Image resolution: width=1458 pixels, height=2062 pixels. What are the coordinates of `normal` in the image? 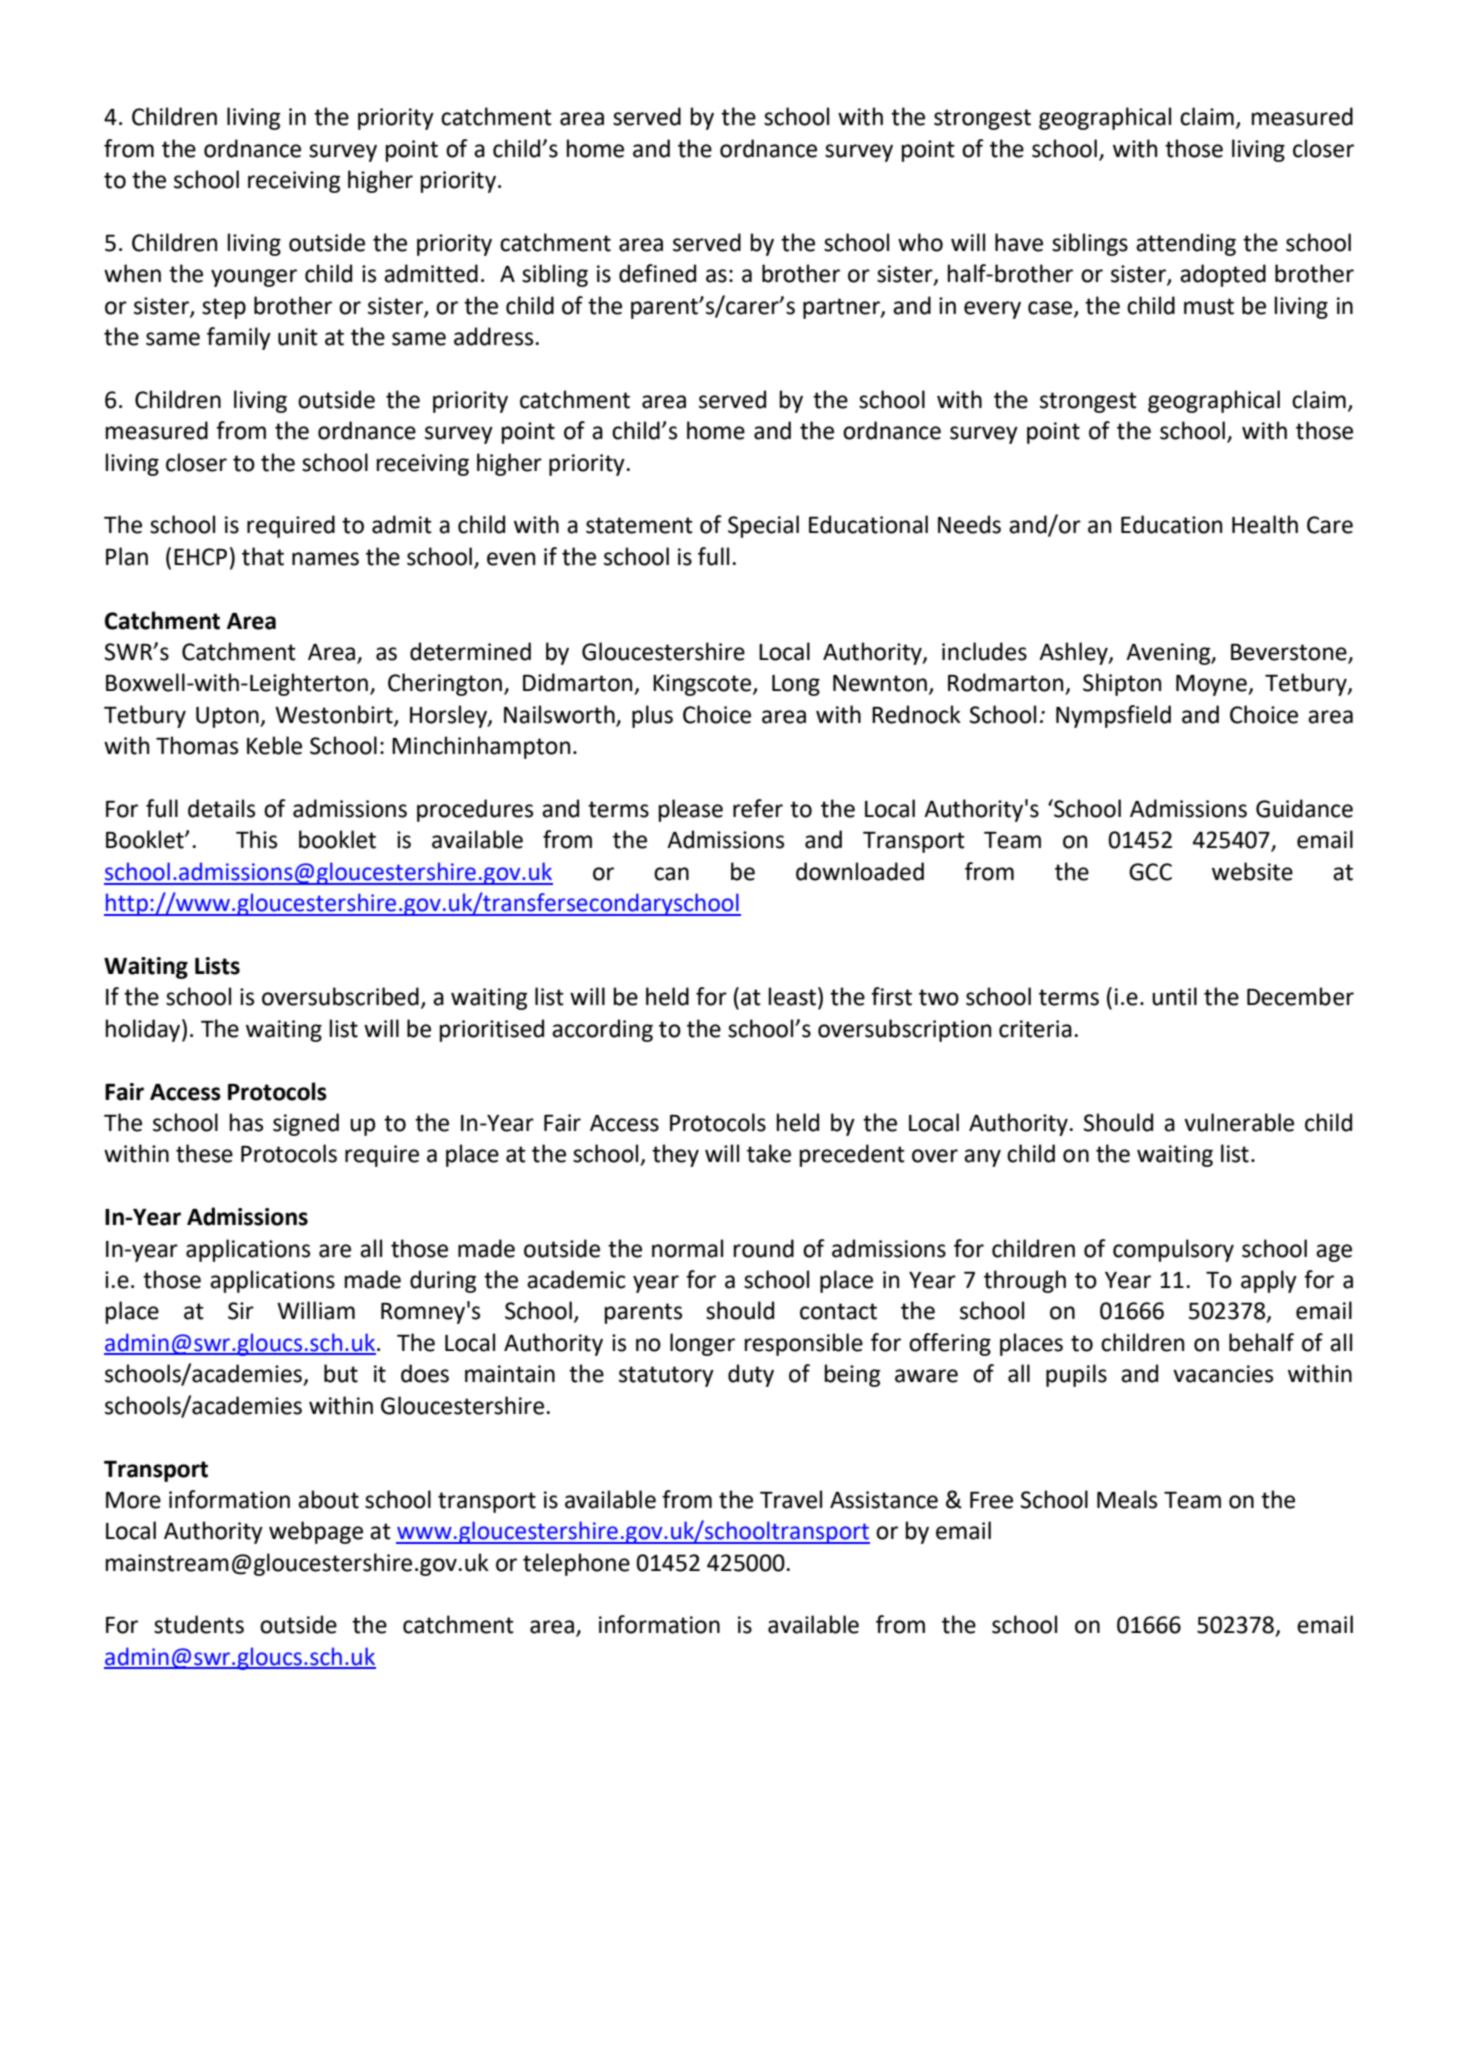 It's located at (687, 1248).
